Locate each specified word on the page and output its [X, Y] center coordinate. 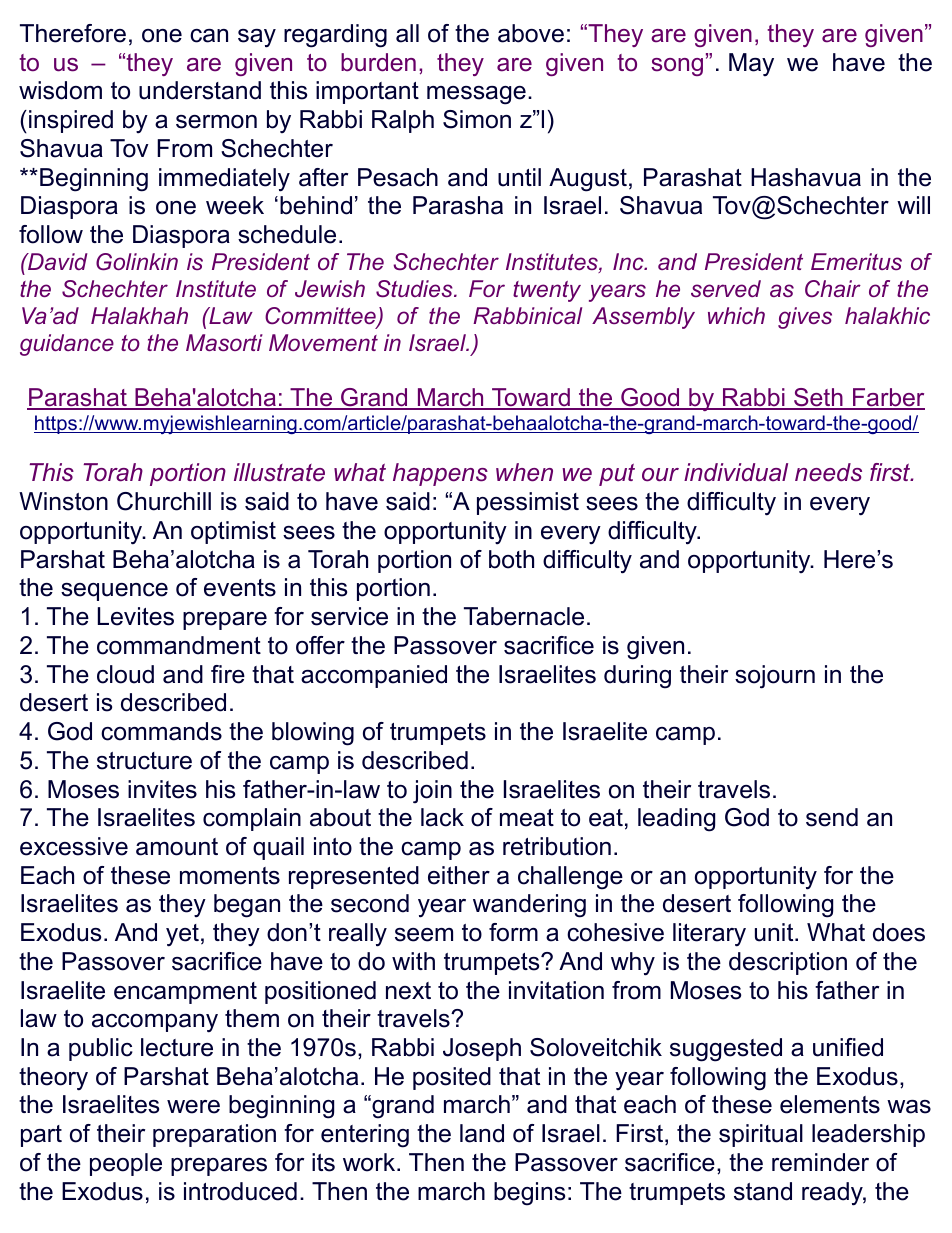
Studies [415, 289]
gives [805, 318]
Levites [136, 616]
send [832, 817]
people [126, 1164]
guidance [67, 345]
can [209, 36]
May [751, 64]
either [459, 875]
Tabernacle [524, 616]
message [476, 95]
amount [177, 847]
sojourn [775, 677]
